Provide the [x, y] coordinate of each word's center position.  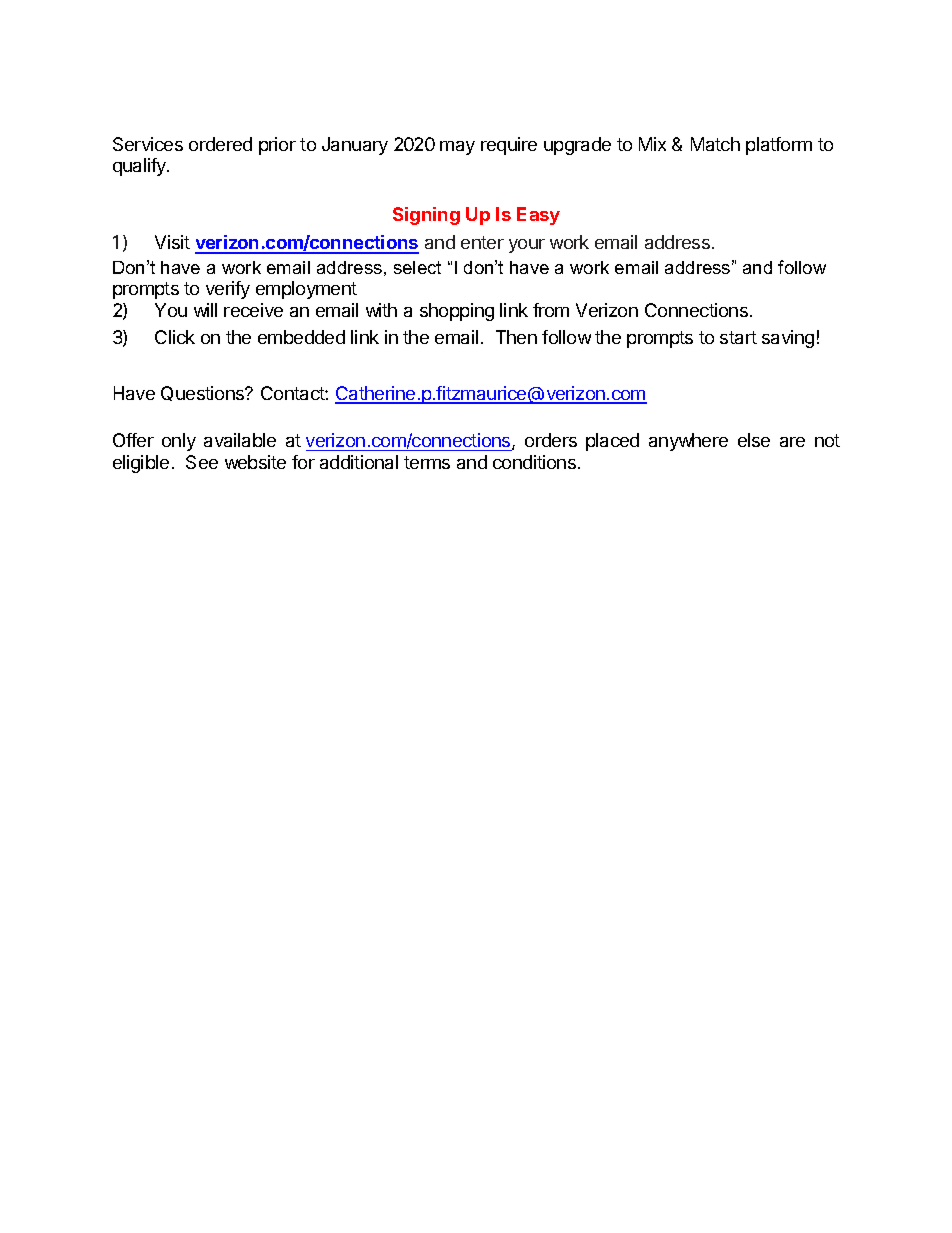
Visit [172, 242]
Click [175, 337]
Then [516, 337]
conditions [534, 462]
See [202, 462]
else [754, 440]
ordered [220, 144]
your [527, 246]
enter [482, 242]
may [457, 148]
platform [779, 146]
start [738, 337]
